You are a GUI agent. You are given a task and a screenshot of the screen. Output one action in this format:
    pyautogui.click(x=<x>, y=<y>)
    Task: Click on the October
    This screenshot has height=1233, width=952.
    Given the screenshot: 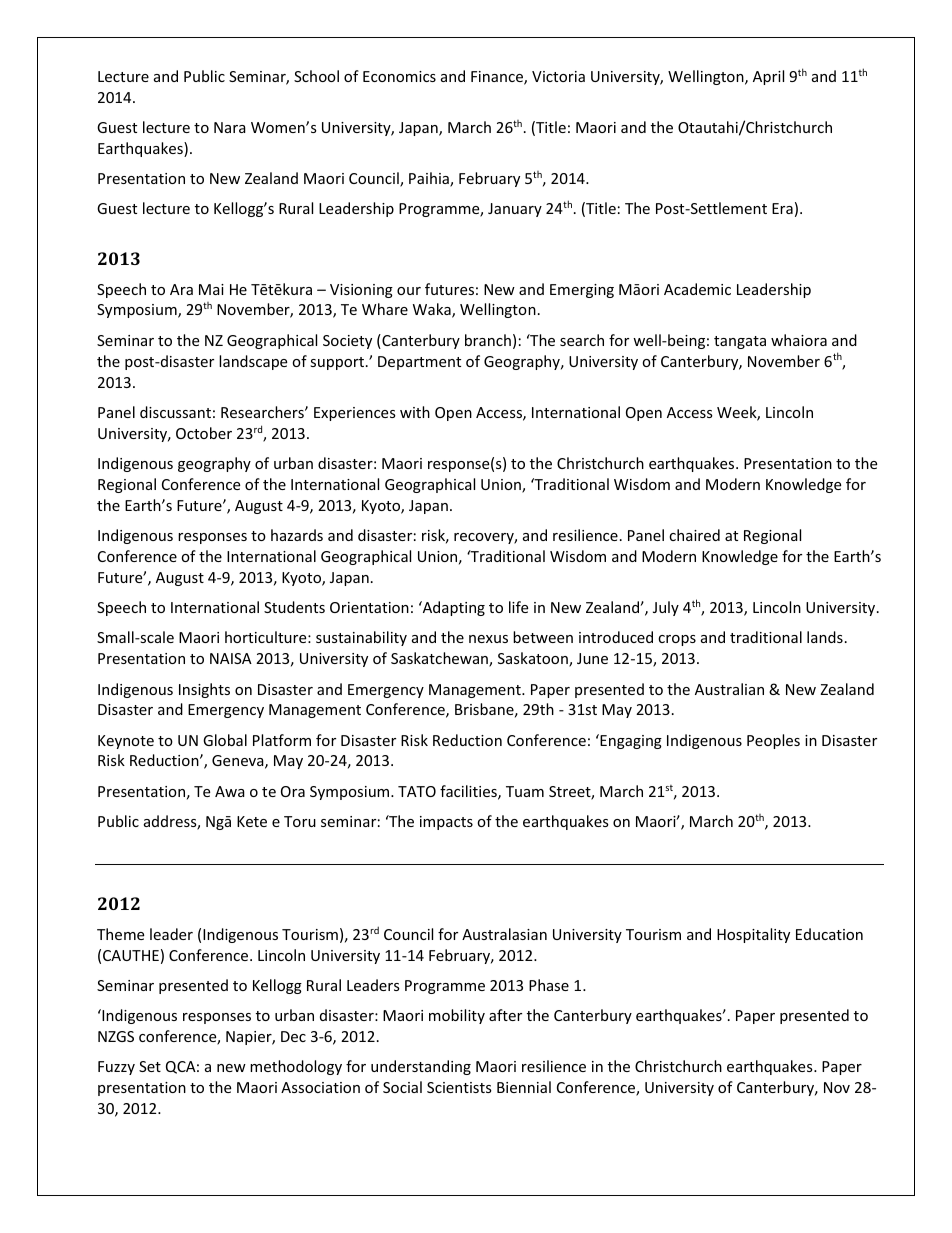 What is the action you would take?
    pyautogui.click(x=204, y=433)
